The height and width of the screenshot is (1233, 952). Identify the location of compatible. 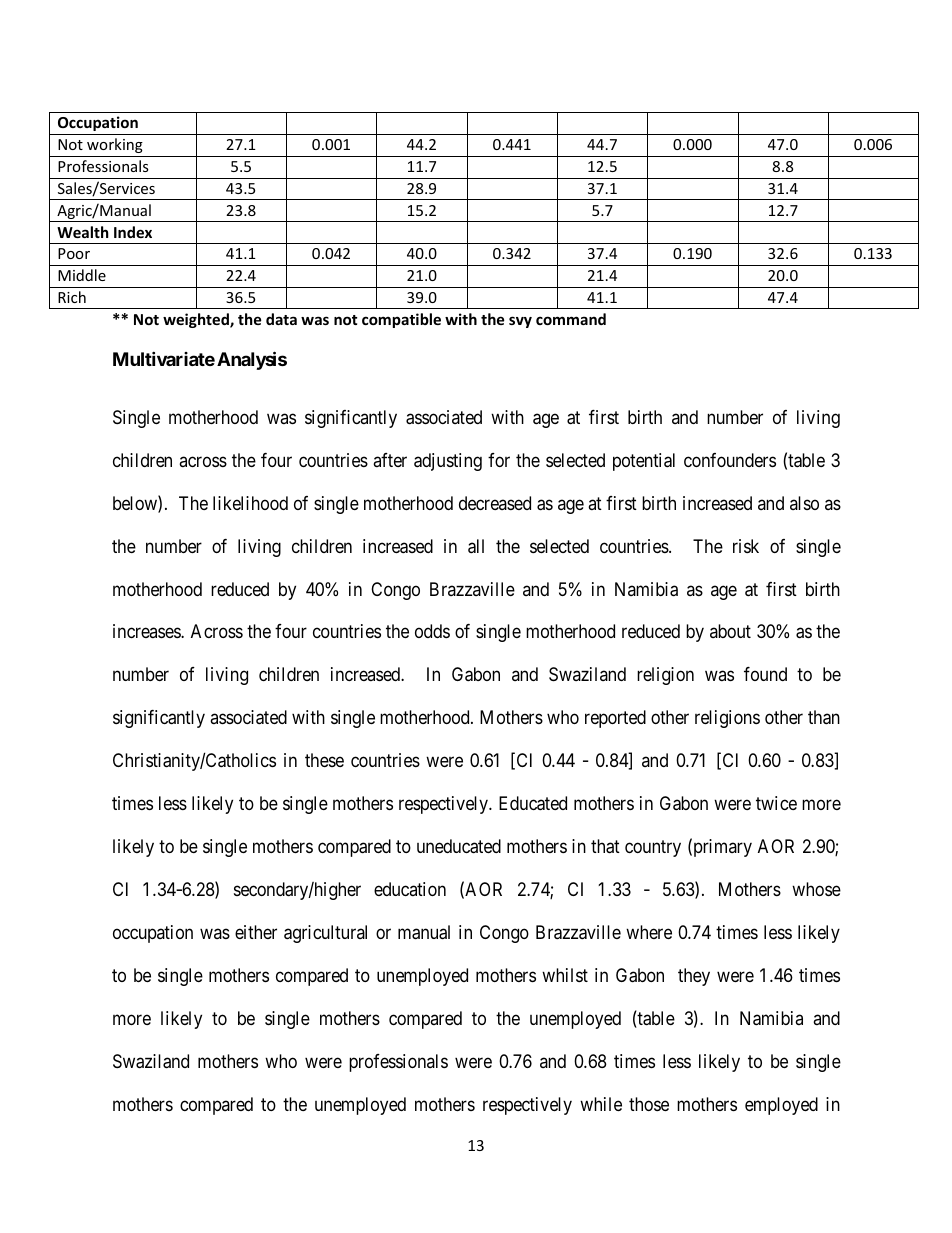
(401, 320).
